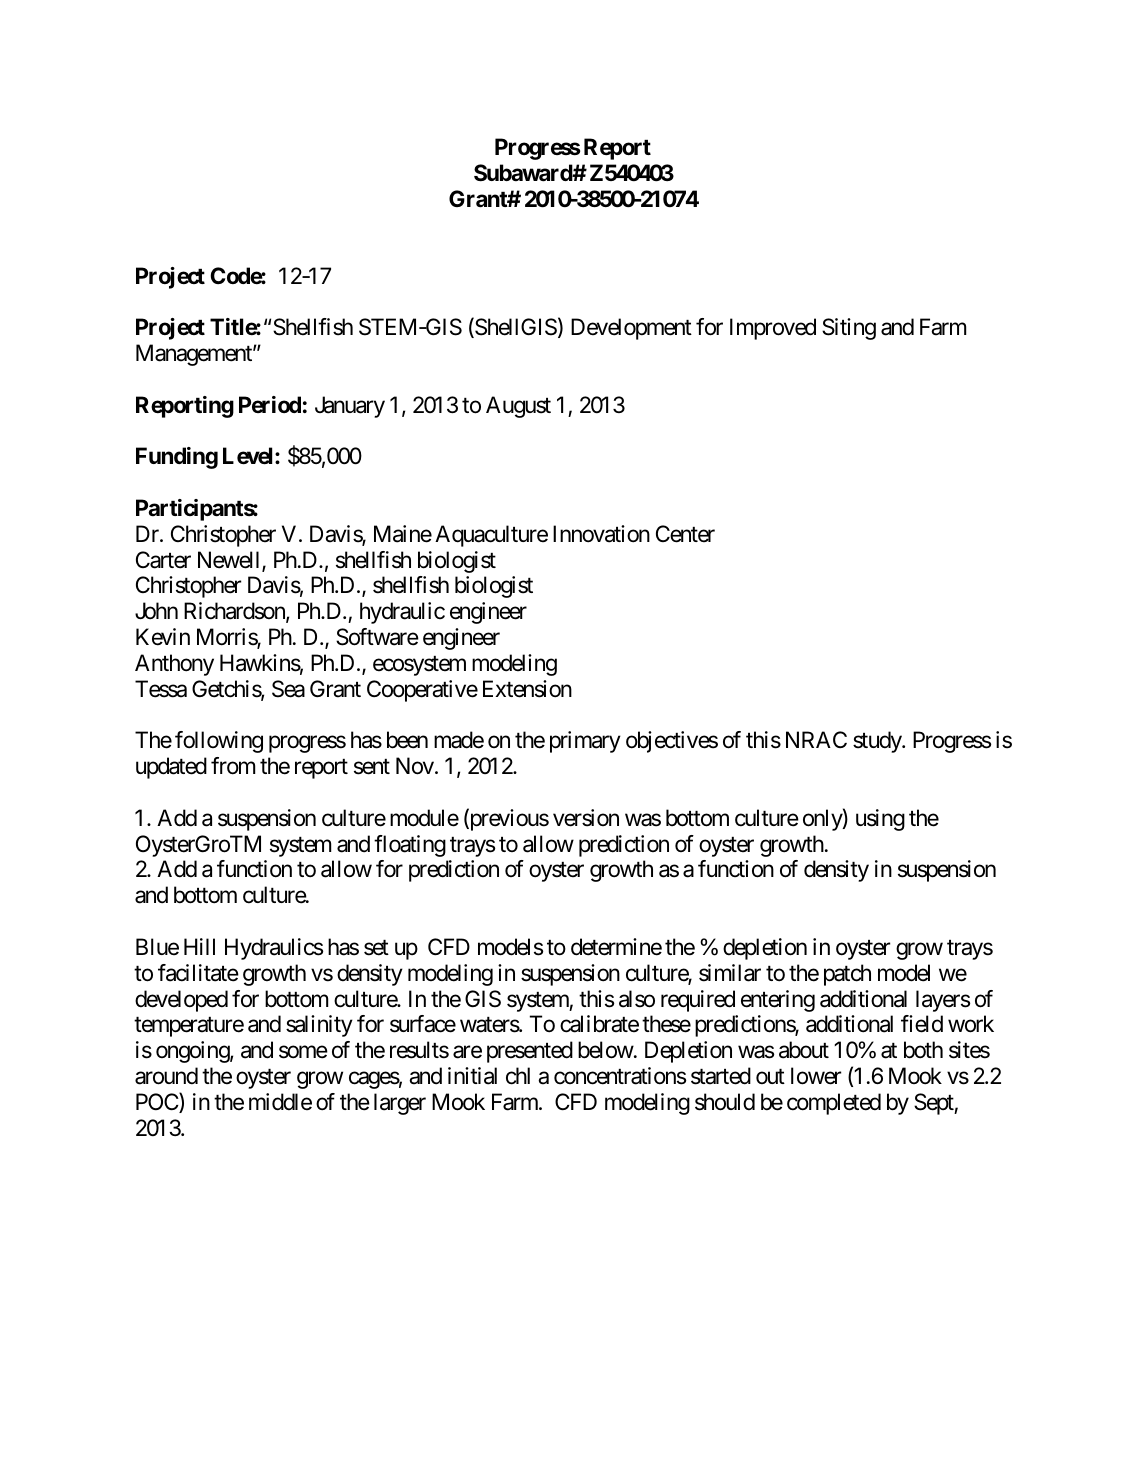 This screenshot has width=1145, height=1482. What do you see at coordinates (816, 1076) in the screenshot?
I see `lower` at bounding box center [816, 1076].
